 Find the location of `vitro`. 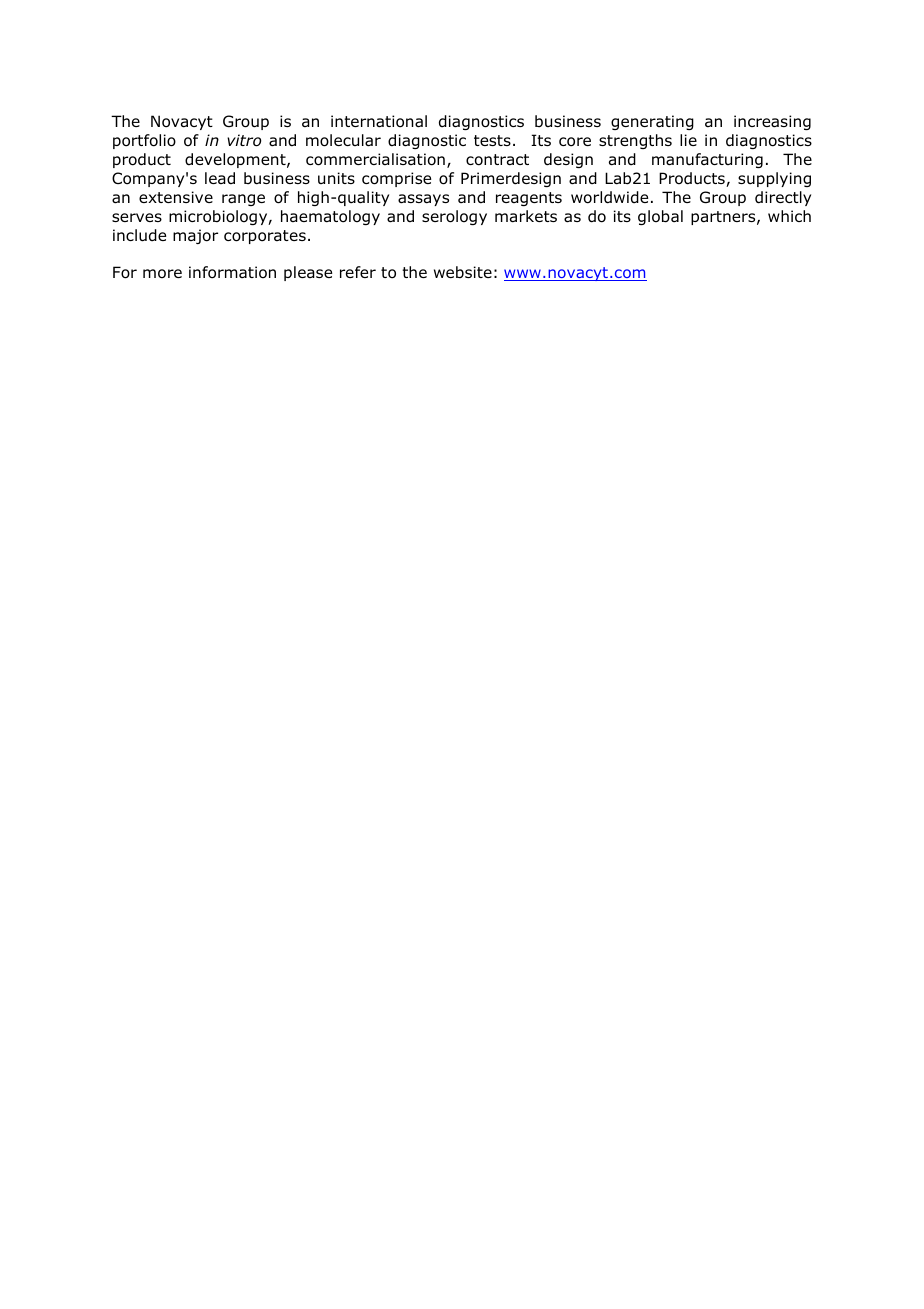

vitro is located at coordinates (244, 140).
